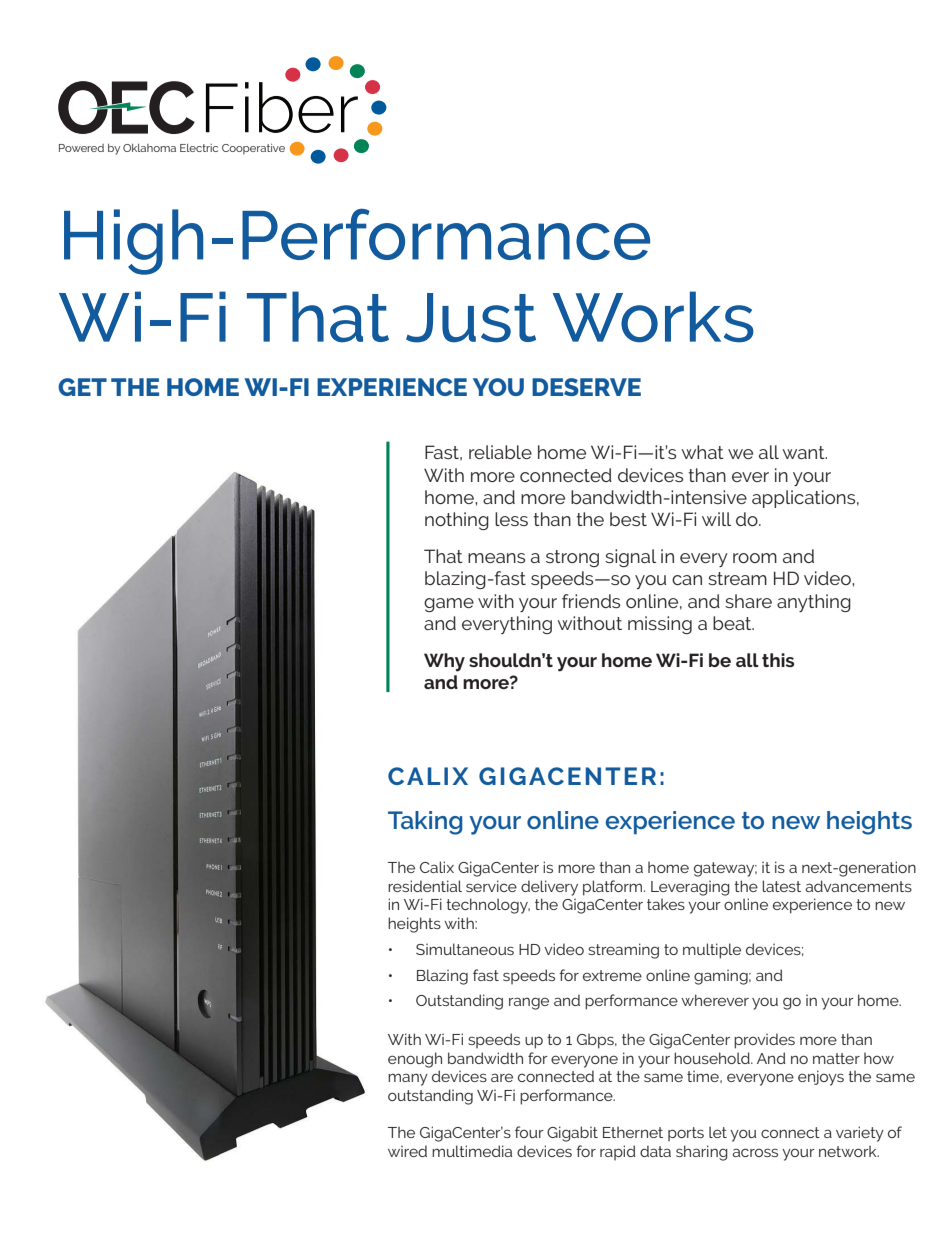 The height and width of the image is (1233, 952). What do you see at coordinates (653, 317) in the image?
I see `Works` at bounding box center [653, 317].
